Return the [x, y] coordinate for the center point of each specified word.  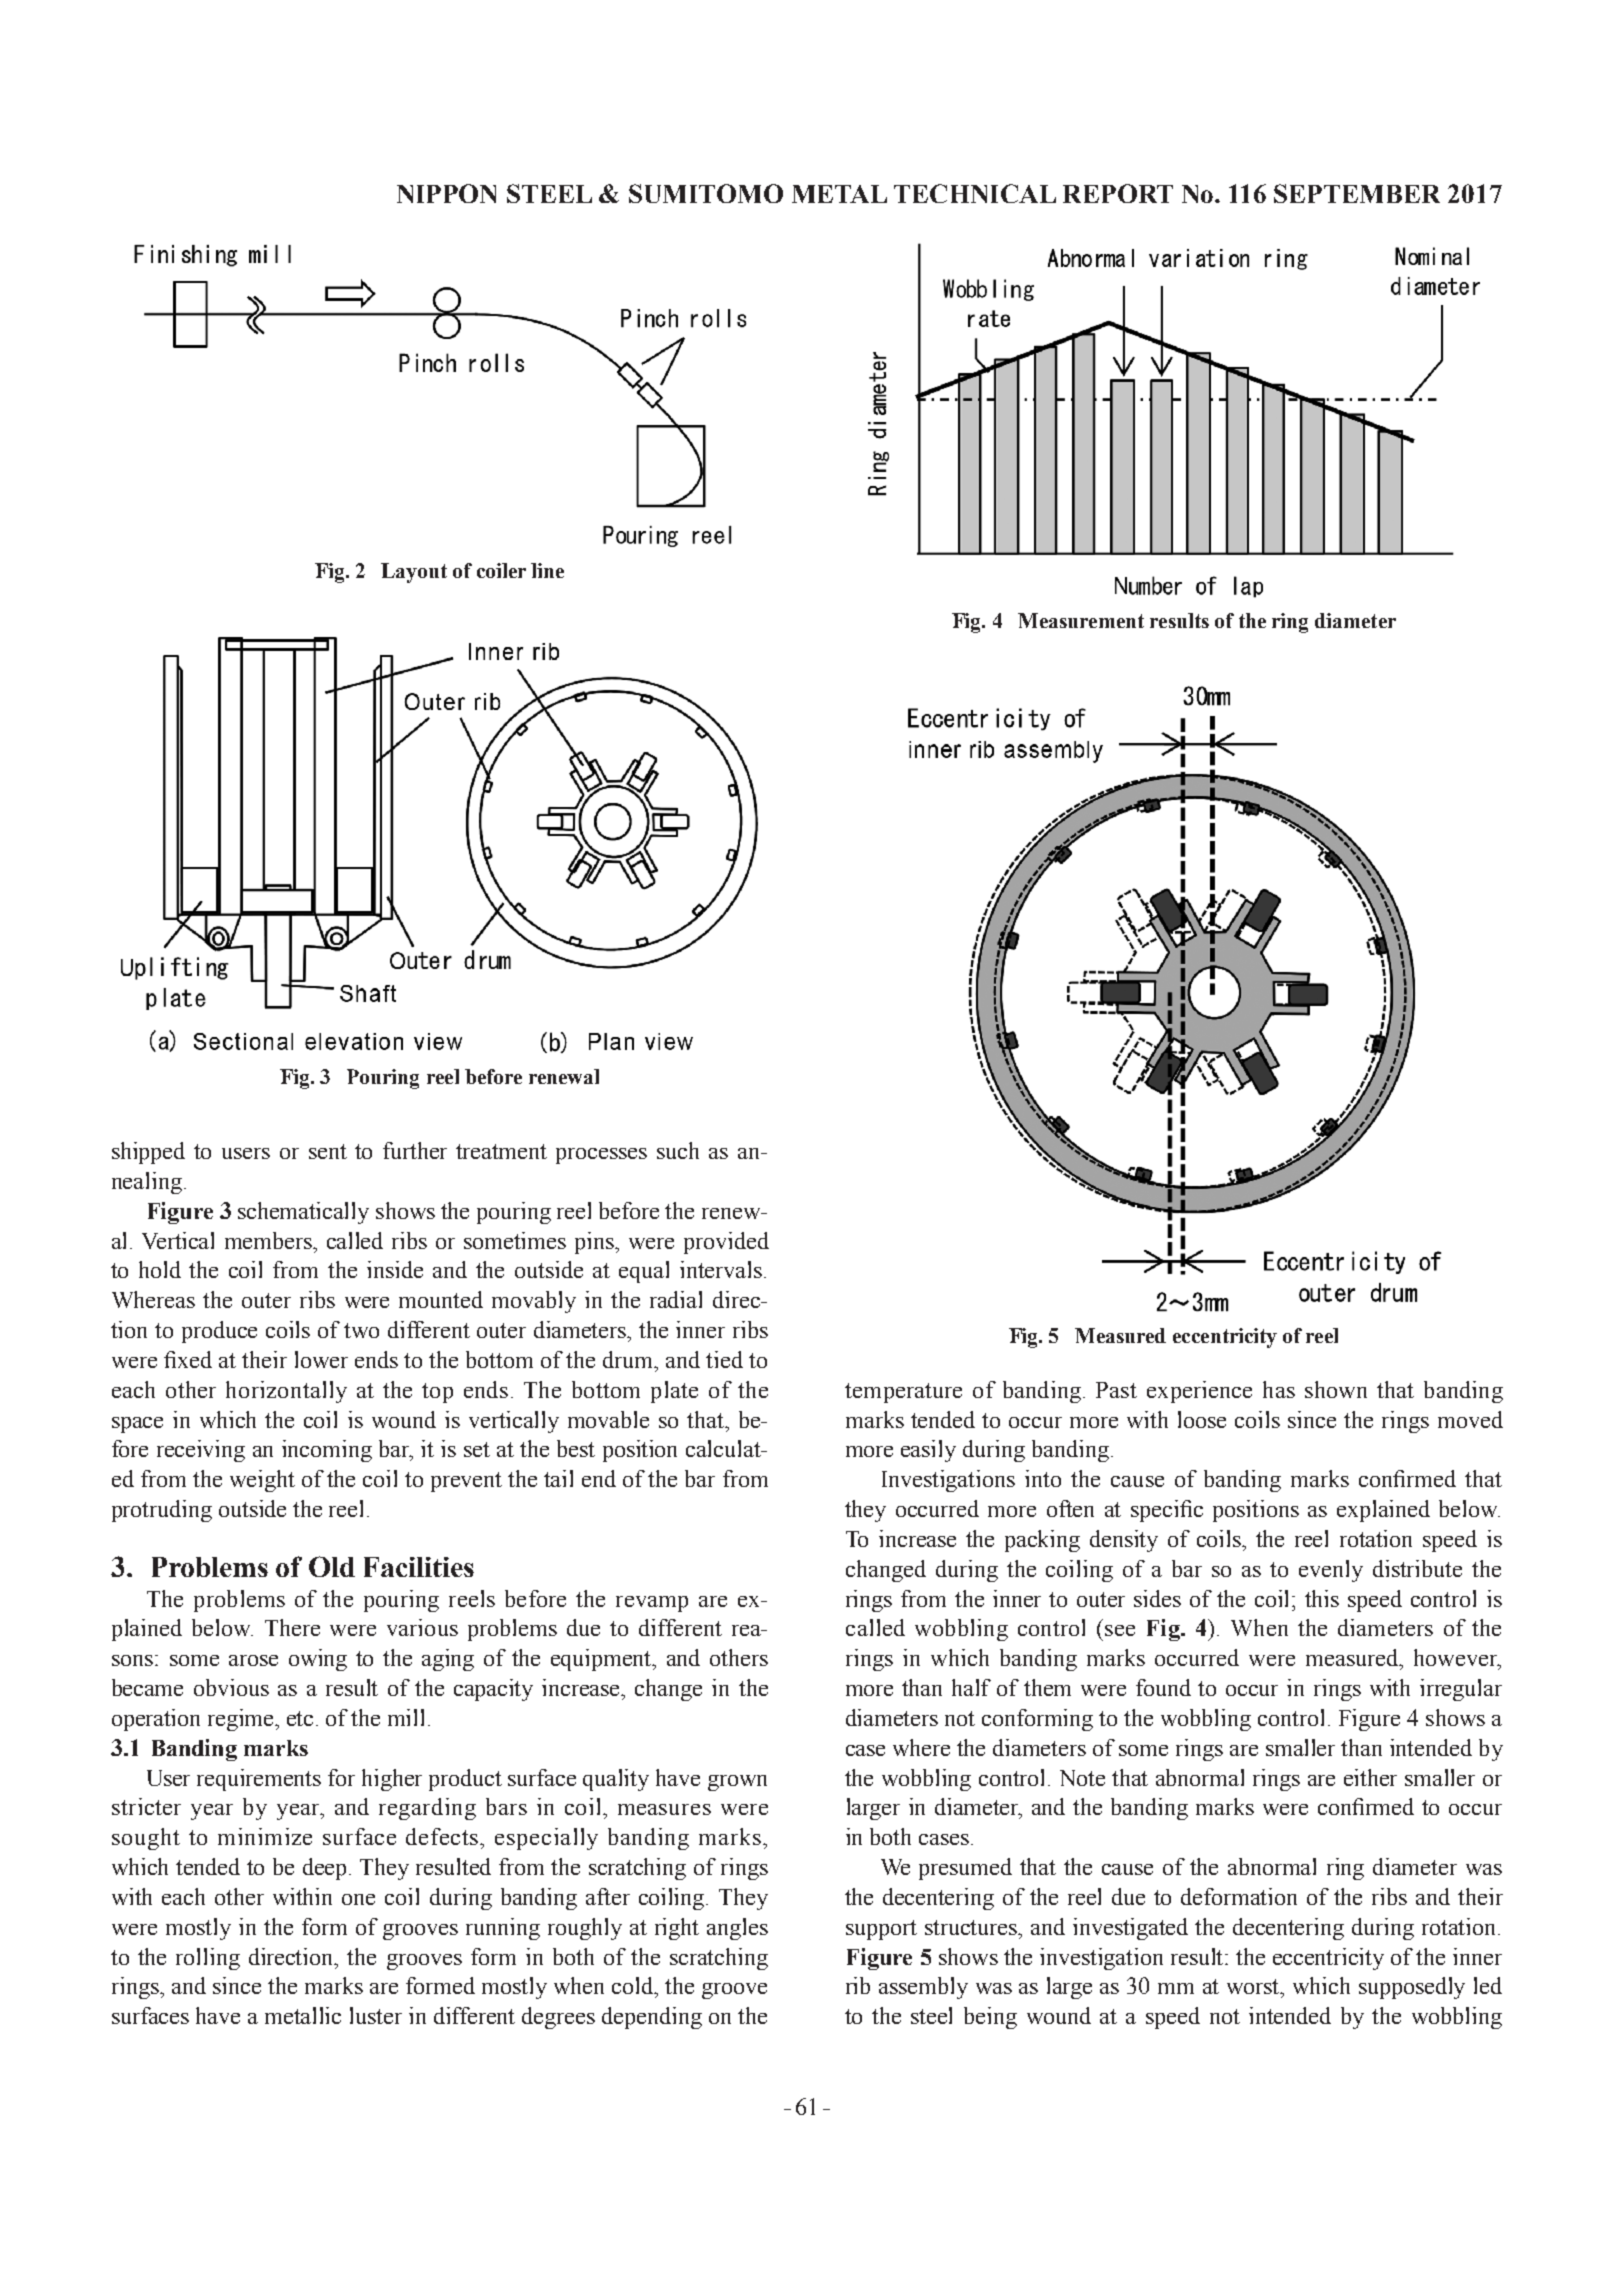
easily [928, 1451]
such [678, 1150]
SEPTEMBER [1357, 193]
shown [1336, 1389]
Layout [414, 573]
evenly [1331, 1571]
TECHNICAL [975, 193]
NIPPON [446, 193]
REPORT [1118, 193]
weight [262, 1481]
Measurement [1081, 620]
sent [328, 1151]
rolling [208, 1959]
